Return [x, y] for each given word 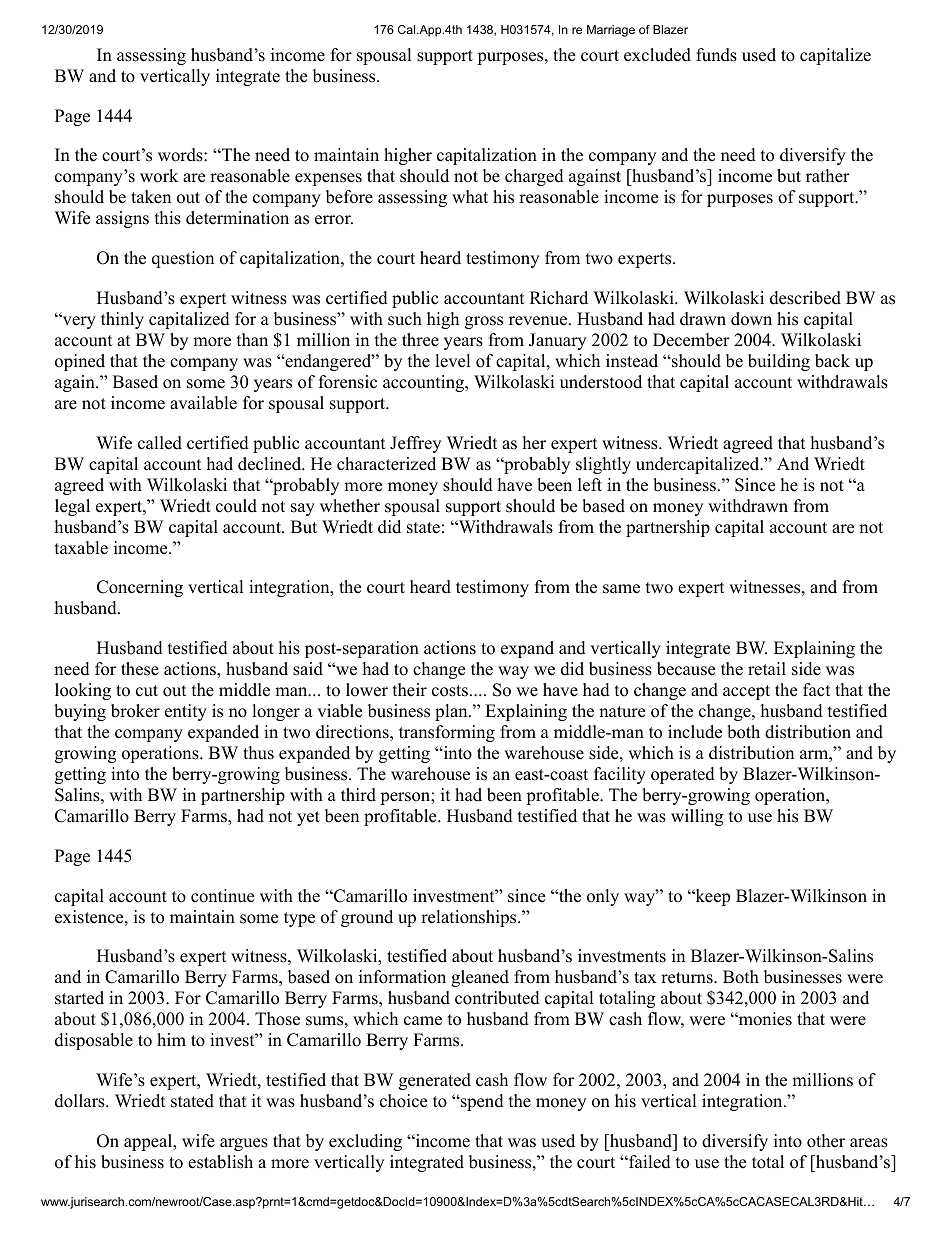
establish [220, 1162]
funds [716, 55]
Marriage [611, 31]
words [181, 155]
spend [481, 1102]
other [826, 1141]
